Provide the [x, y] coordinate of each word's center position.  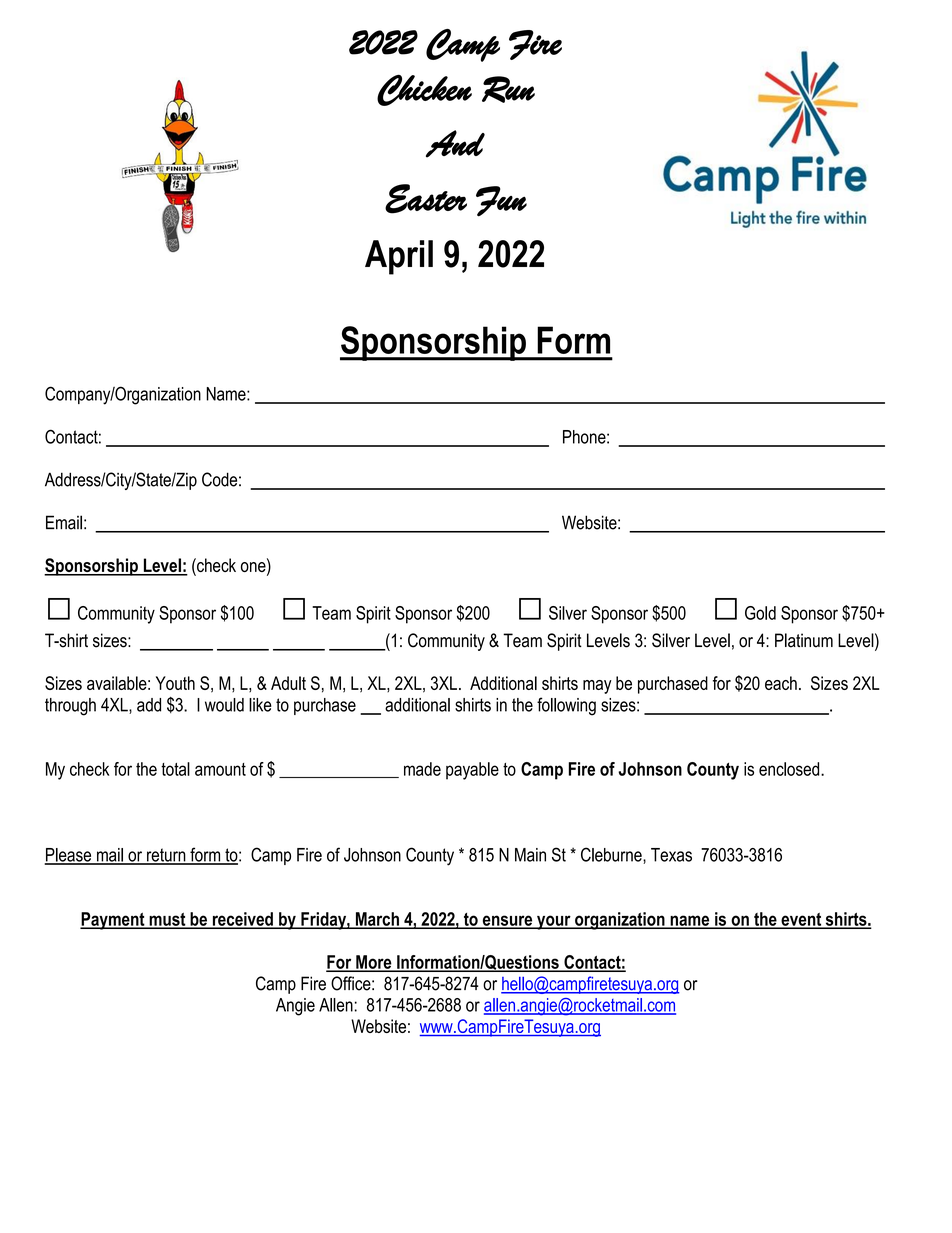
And [455, 144]
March [377, 920]
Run [508, 89]
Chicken [424, 90]
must [167, 920]
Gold [760, 613]
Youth [175, 683]
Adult [288, 683]
